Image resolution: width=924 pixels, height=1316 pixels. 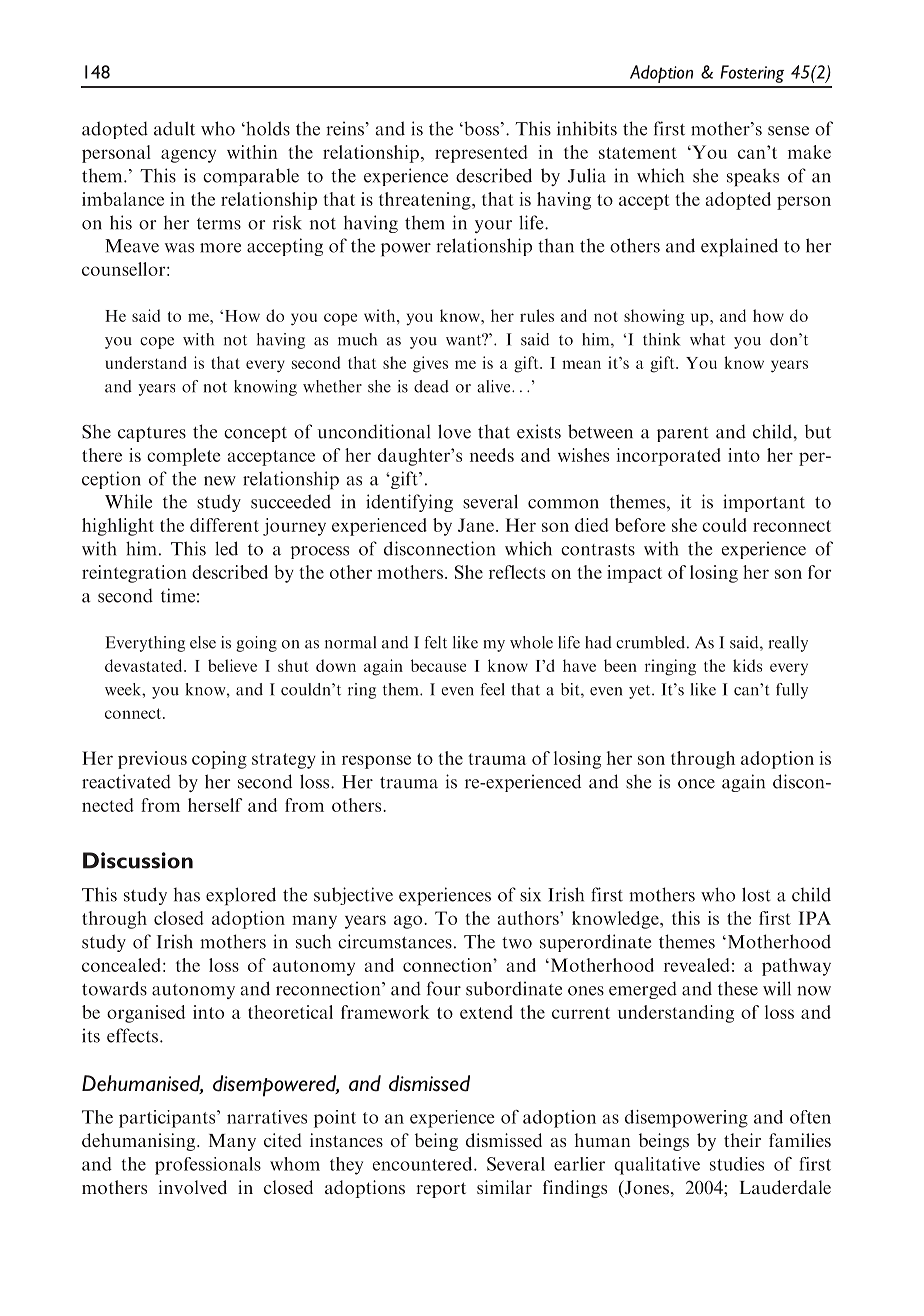 I want to click on herself, so click(x=215, y=805).
